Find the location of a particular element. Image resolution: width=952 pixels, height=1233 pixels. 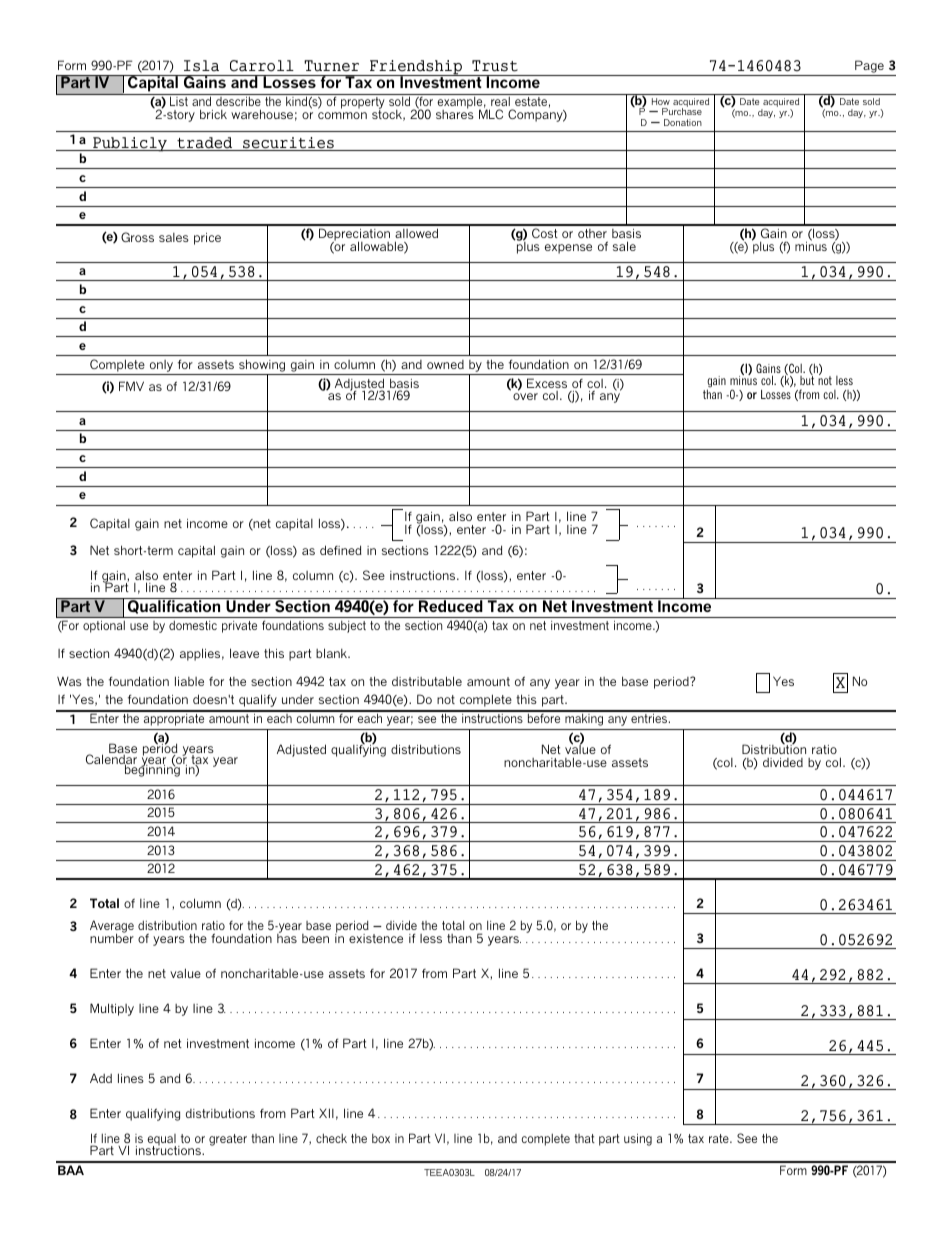

Add is located at coordinates (101, 1078).
